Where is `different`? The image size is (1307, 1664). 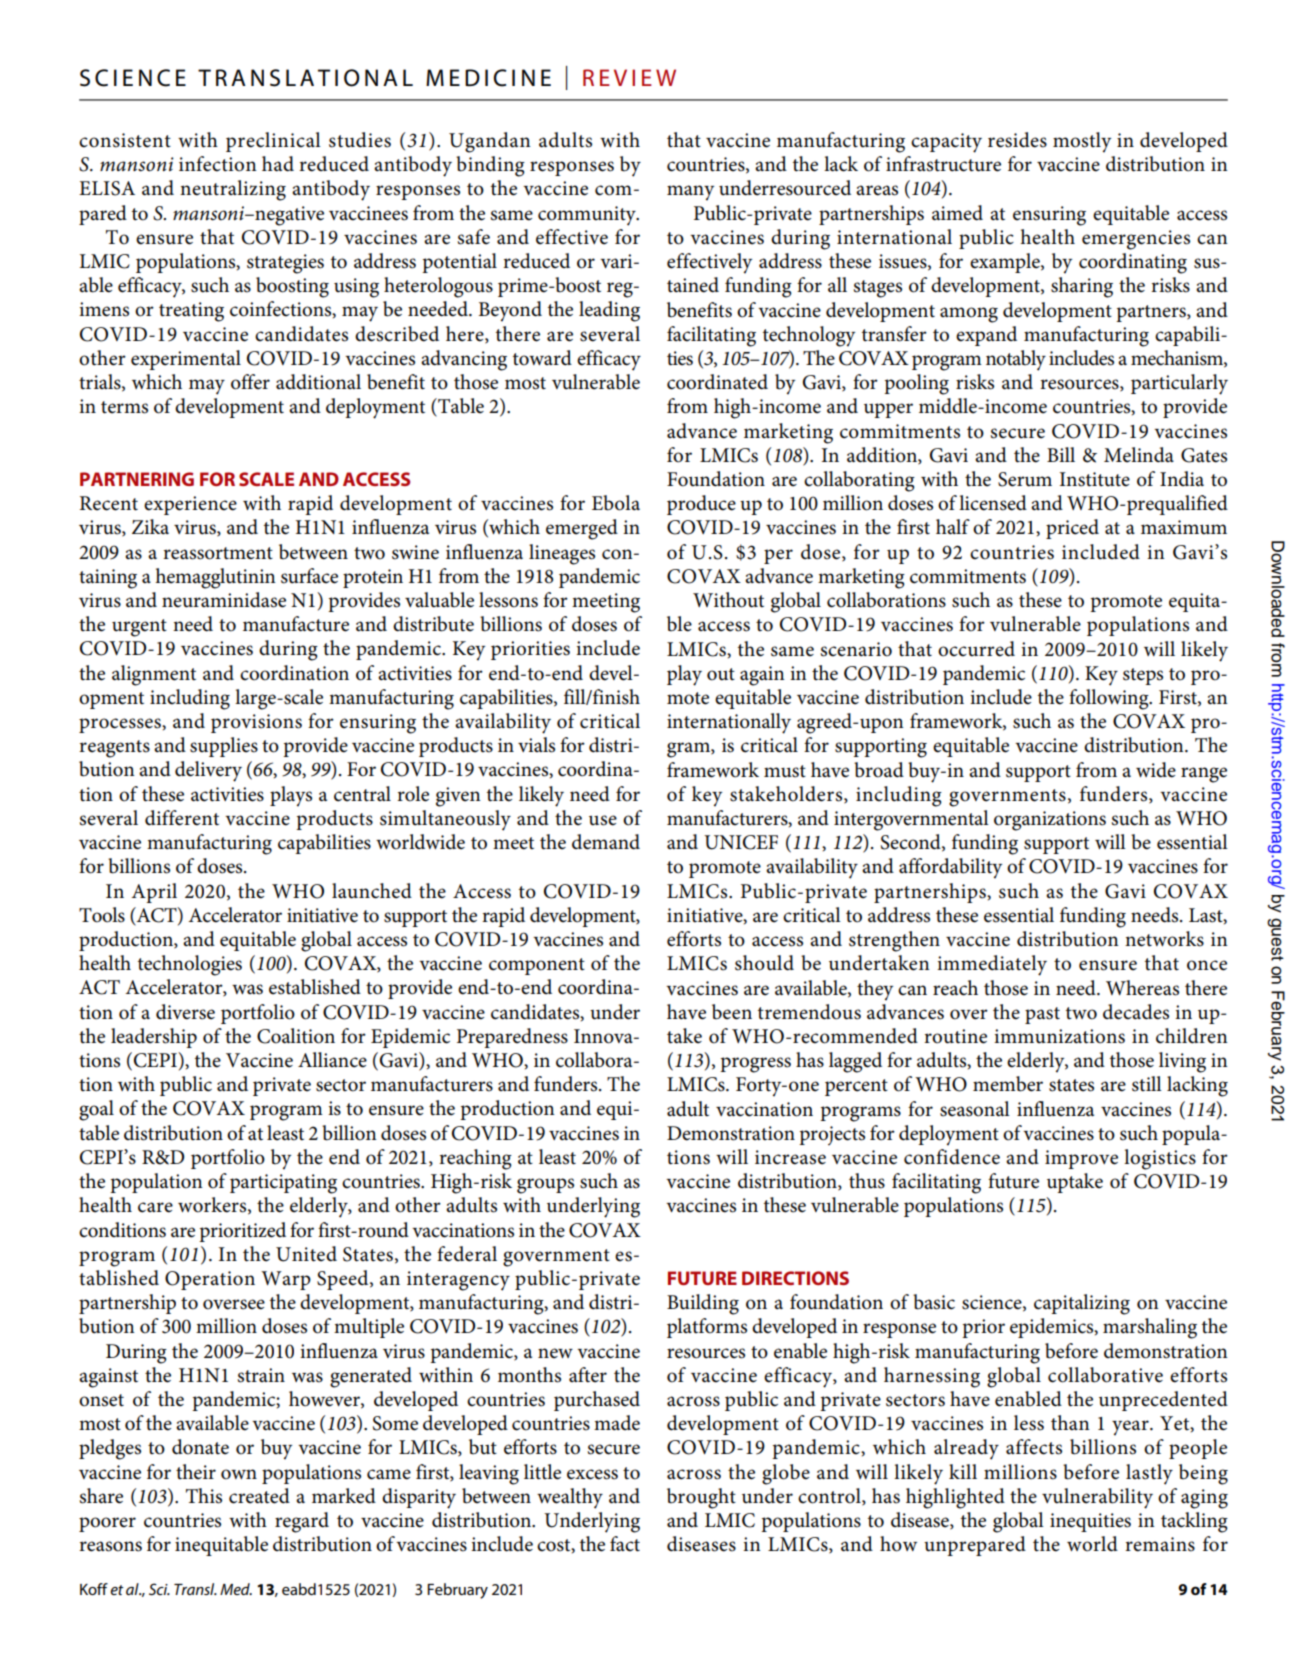 different is located at coordinates (182, 818).
